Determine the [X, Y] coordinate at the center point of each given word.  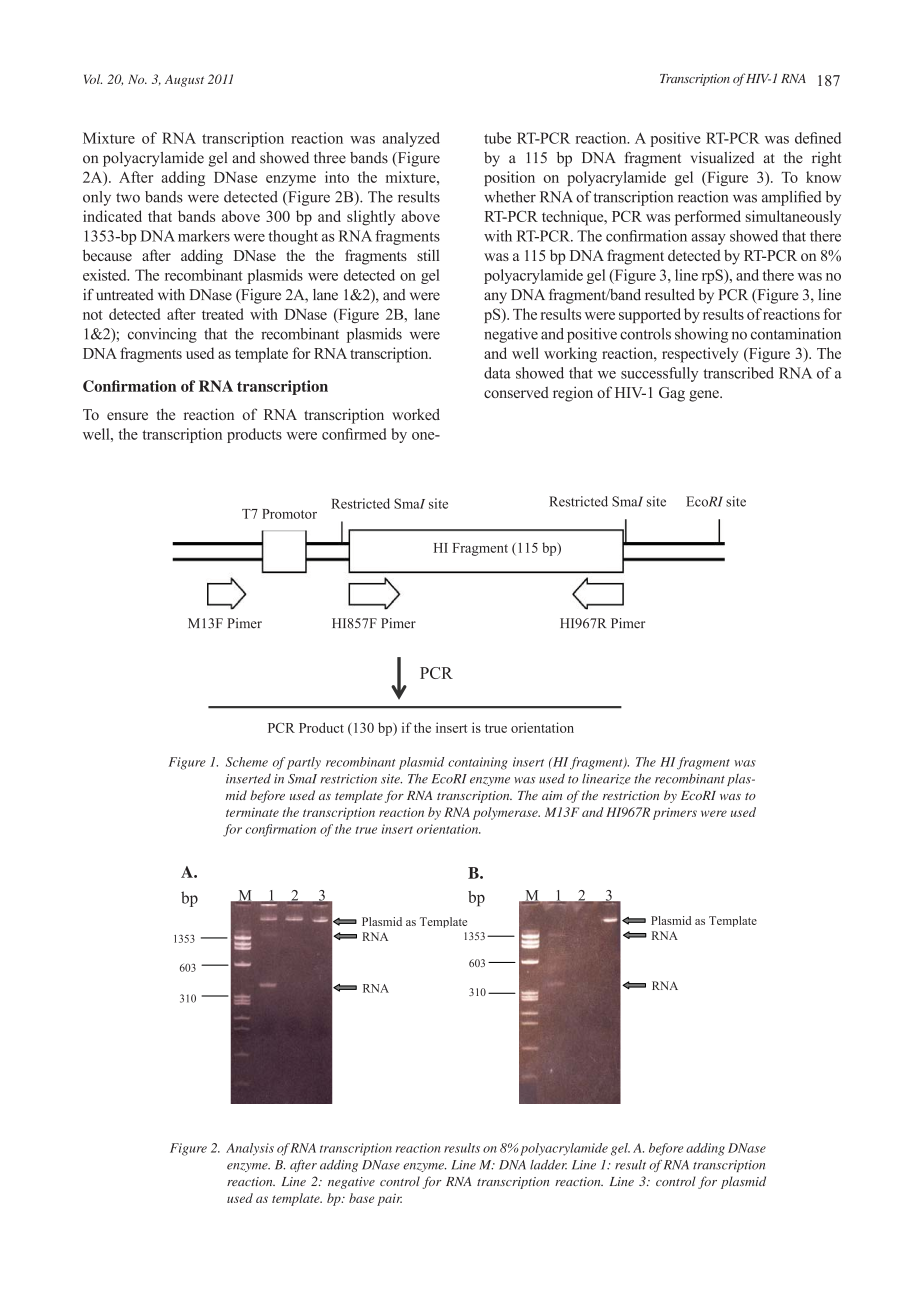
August [184, 80]
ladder [548, 1165]
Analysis [250, 1149]
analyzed [411, 139]
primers [675, 814]
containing [477, 763]
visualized [723, 158]
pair [389, 1200]
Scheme [247, 762]
